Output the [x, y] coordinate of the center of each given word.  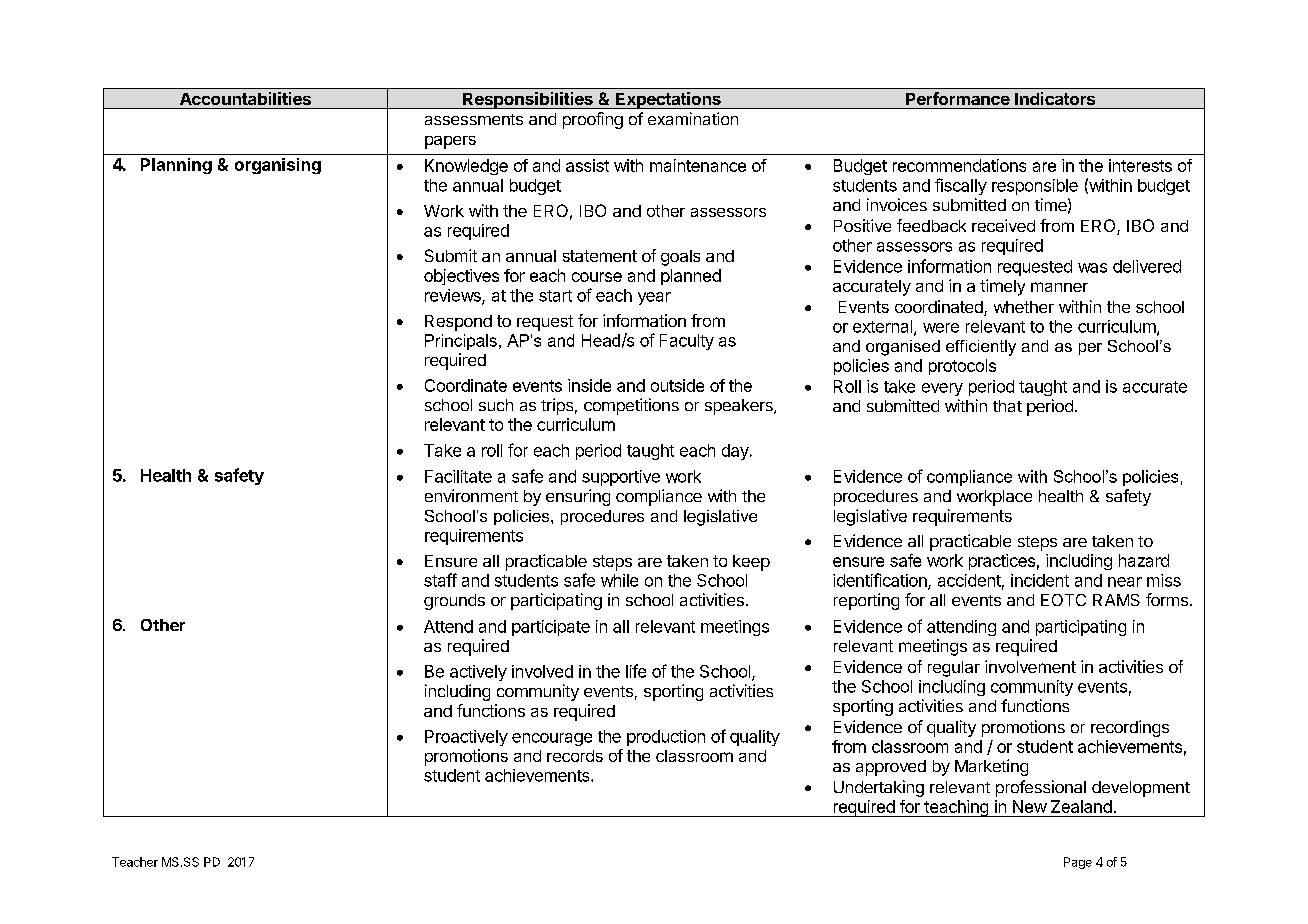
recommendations [959, 165]
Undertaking [879, 788]
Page [1078, 863]
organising [278, 166]
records [575, 756]
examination [693, 118]
